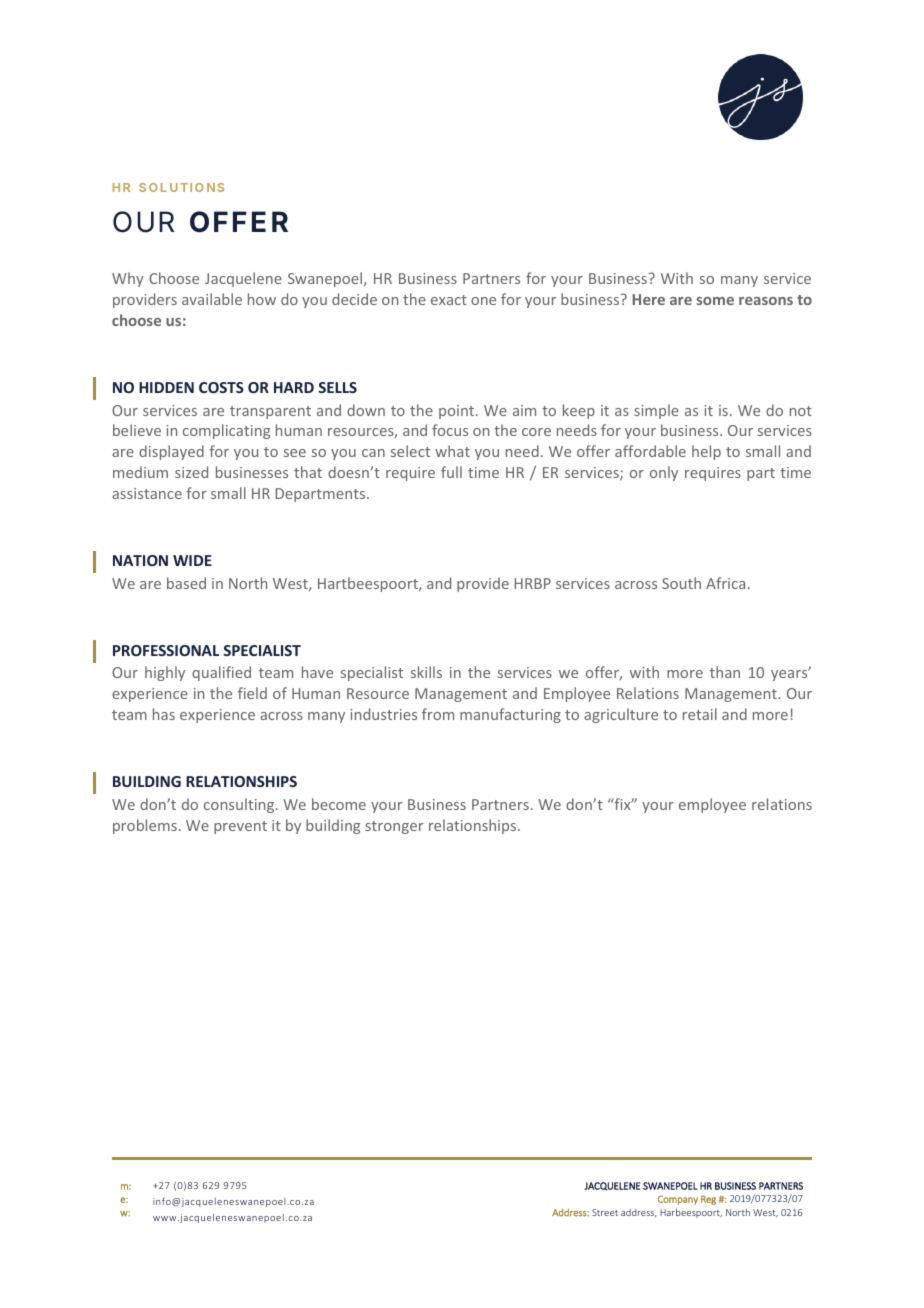 The height and width of the page is (1308, 924). Describe the element at coordinates (212, 299) in the page. I see `available` at that location.
